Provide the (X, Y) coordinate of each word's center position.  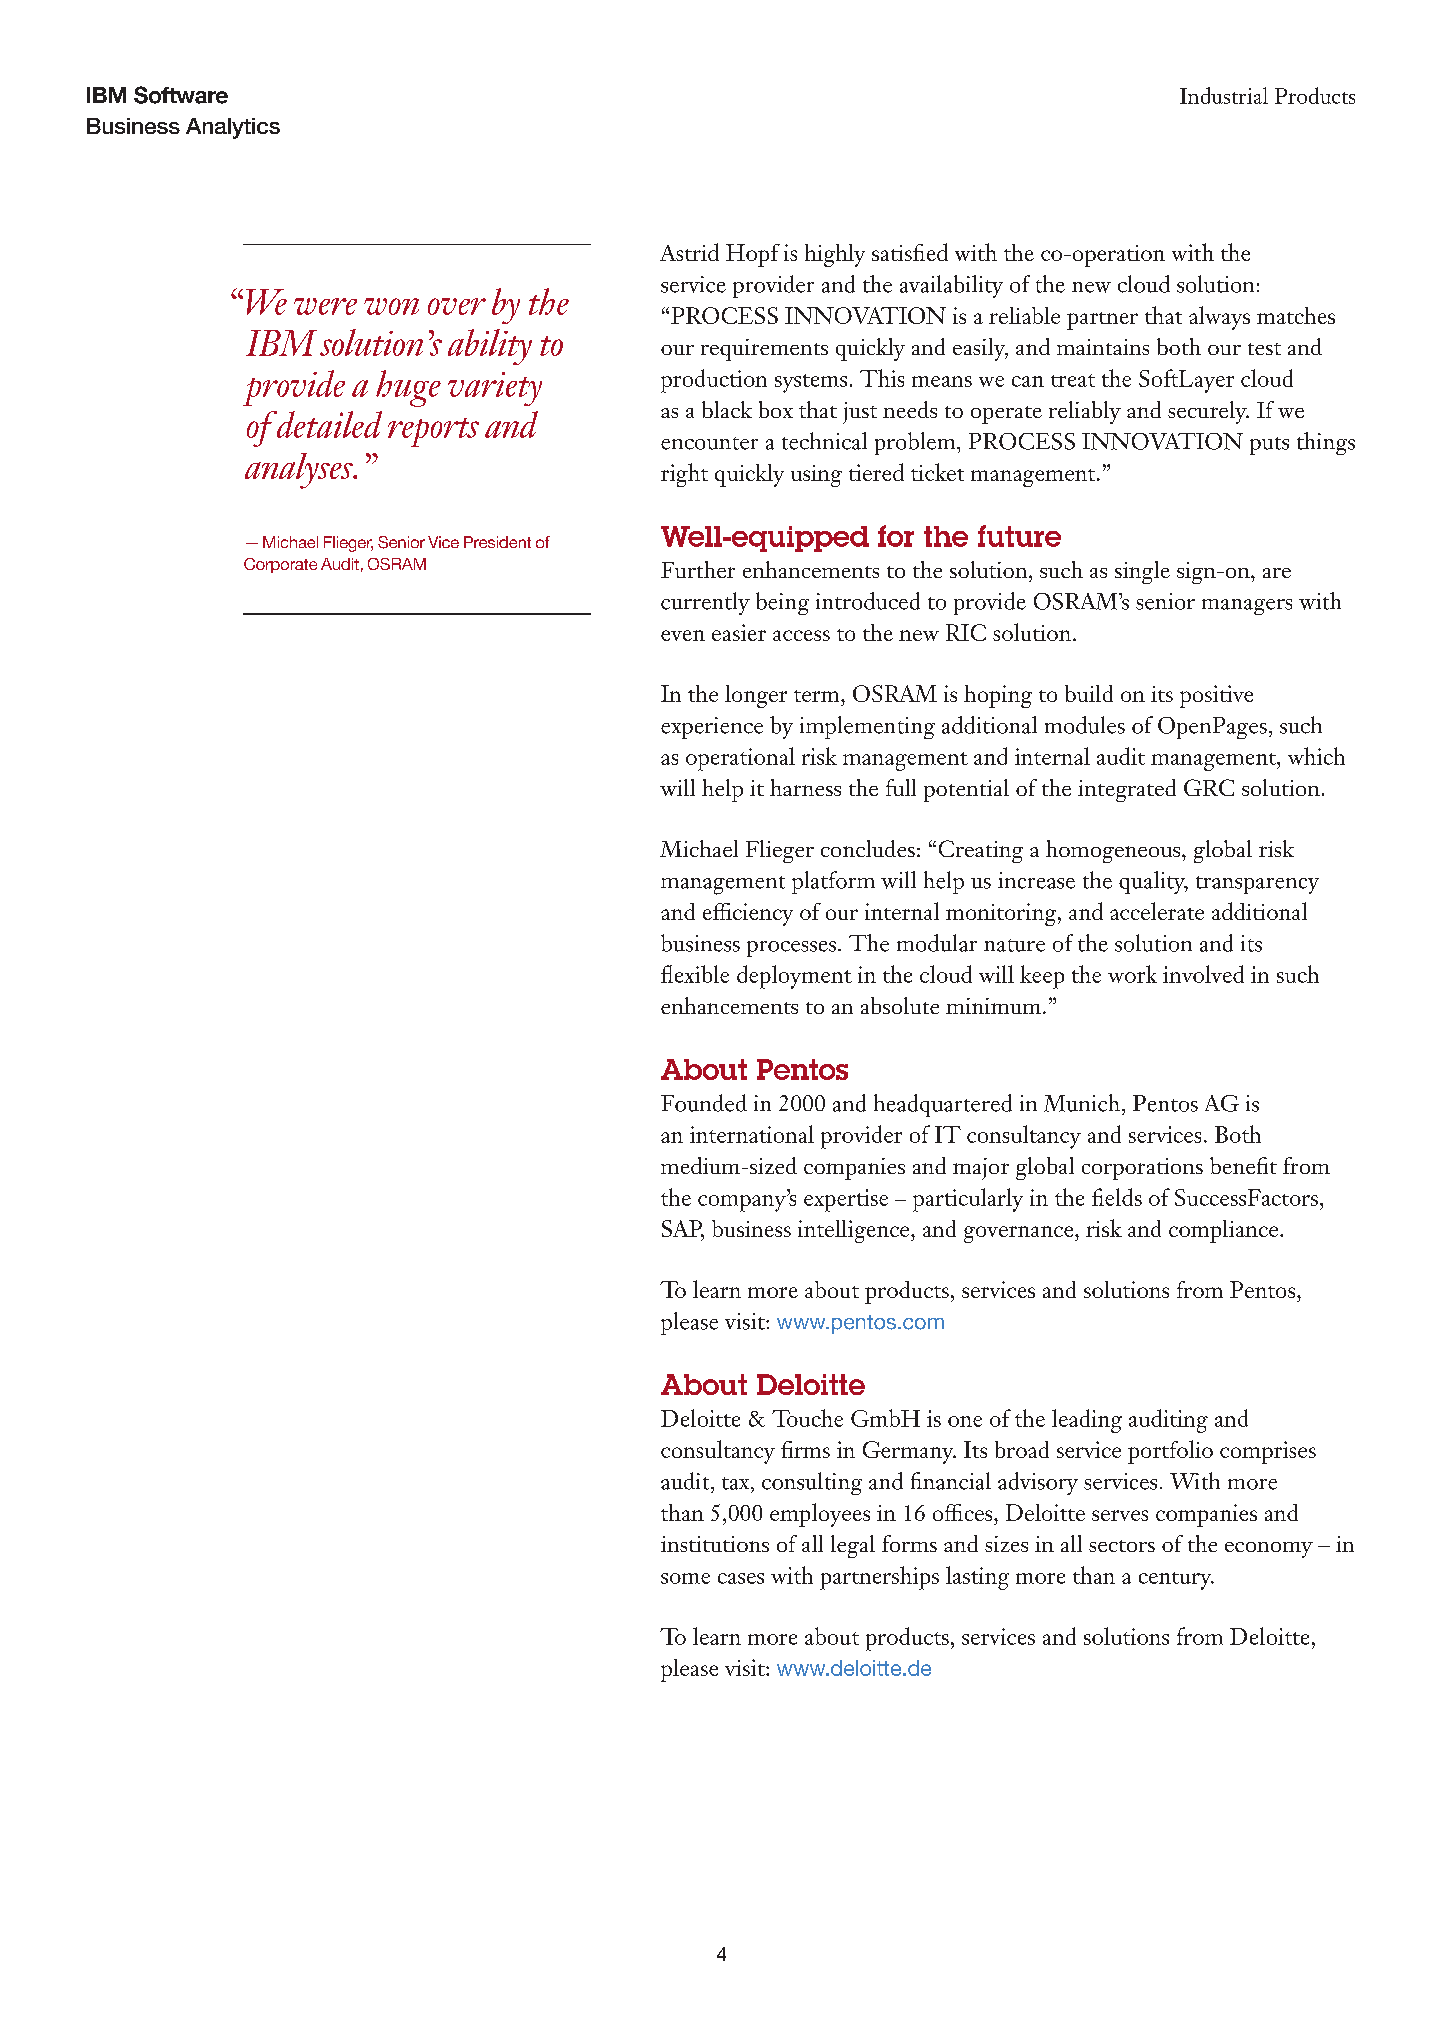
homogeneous (1114, 851)
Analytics (233, 128)
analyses (300, 471)
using (816, 476)
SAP (683, 1230)
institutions (715, 1544)
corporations (1142, 1169)
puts (1269, 446)
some (685, 1578)
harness (805, 787)
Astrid (689, 252)
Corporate (280, 565)
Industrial (1224, 95)
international (752, 1134)
